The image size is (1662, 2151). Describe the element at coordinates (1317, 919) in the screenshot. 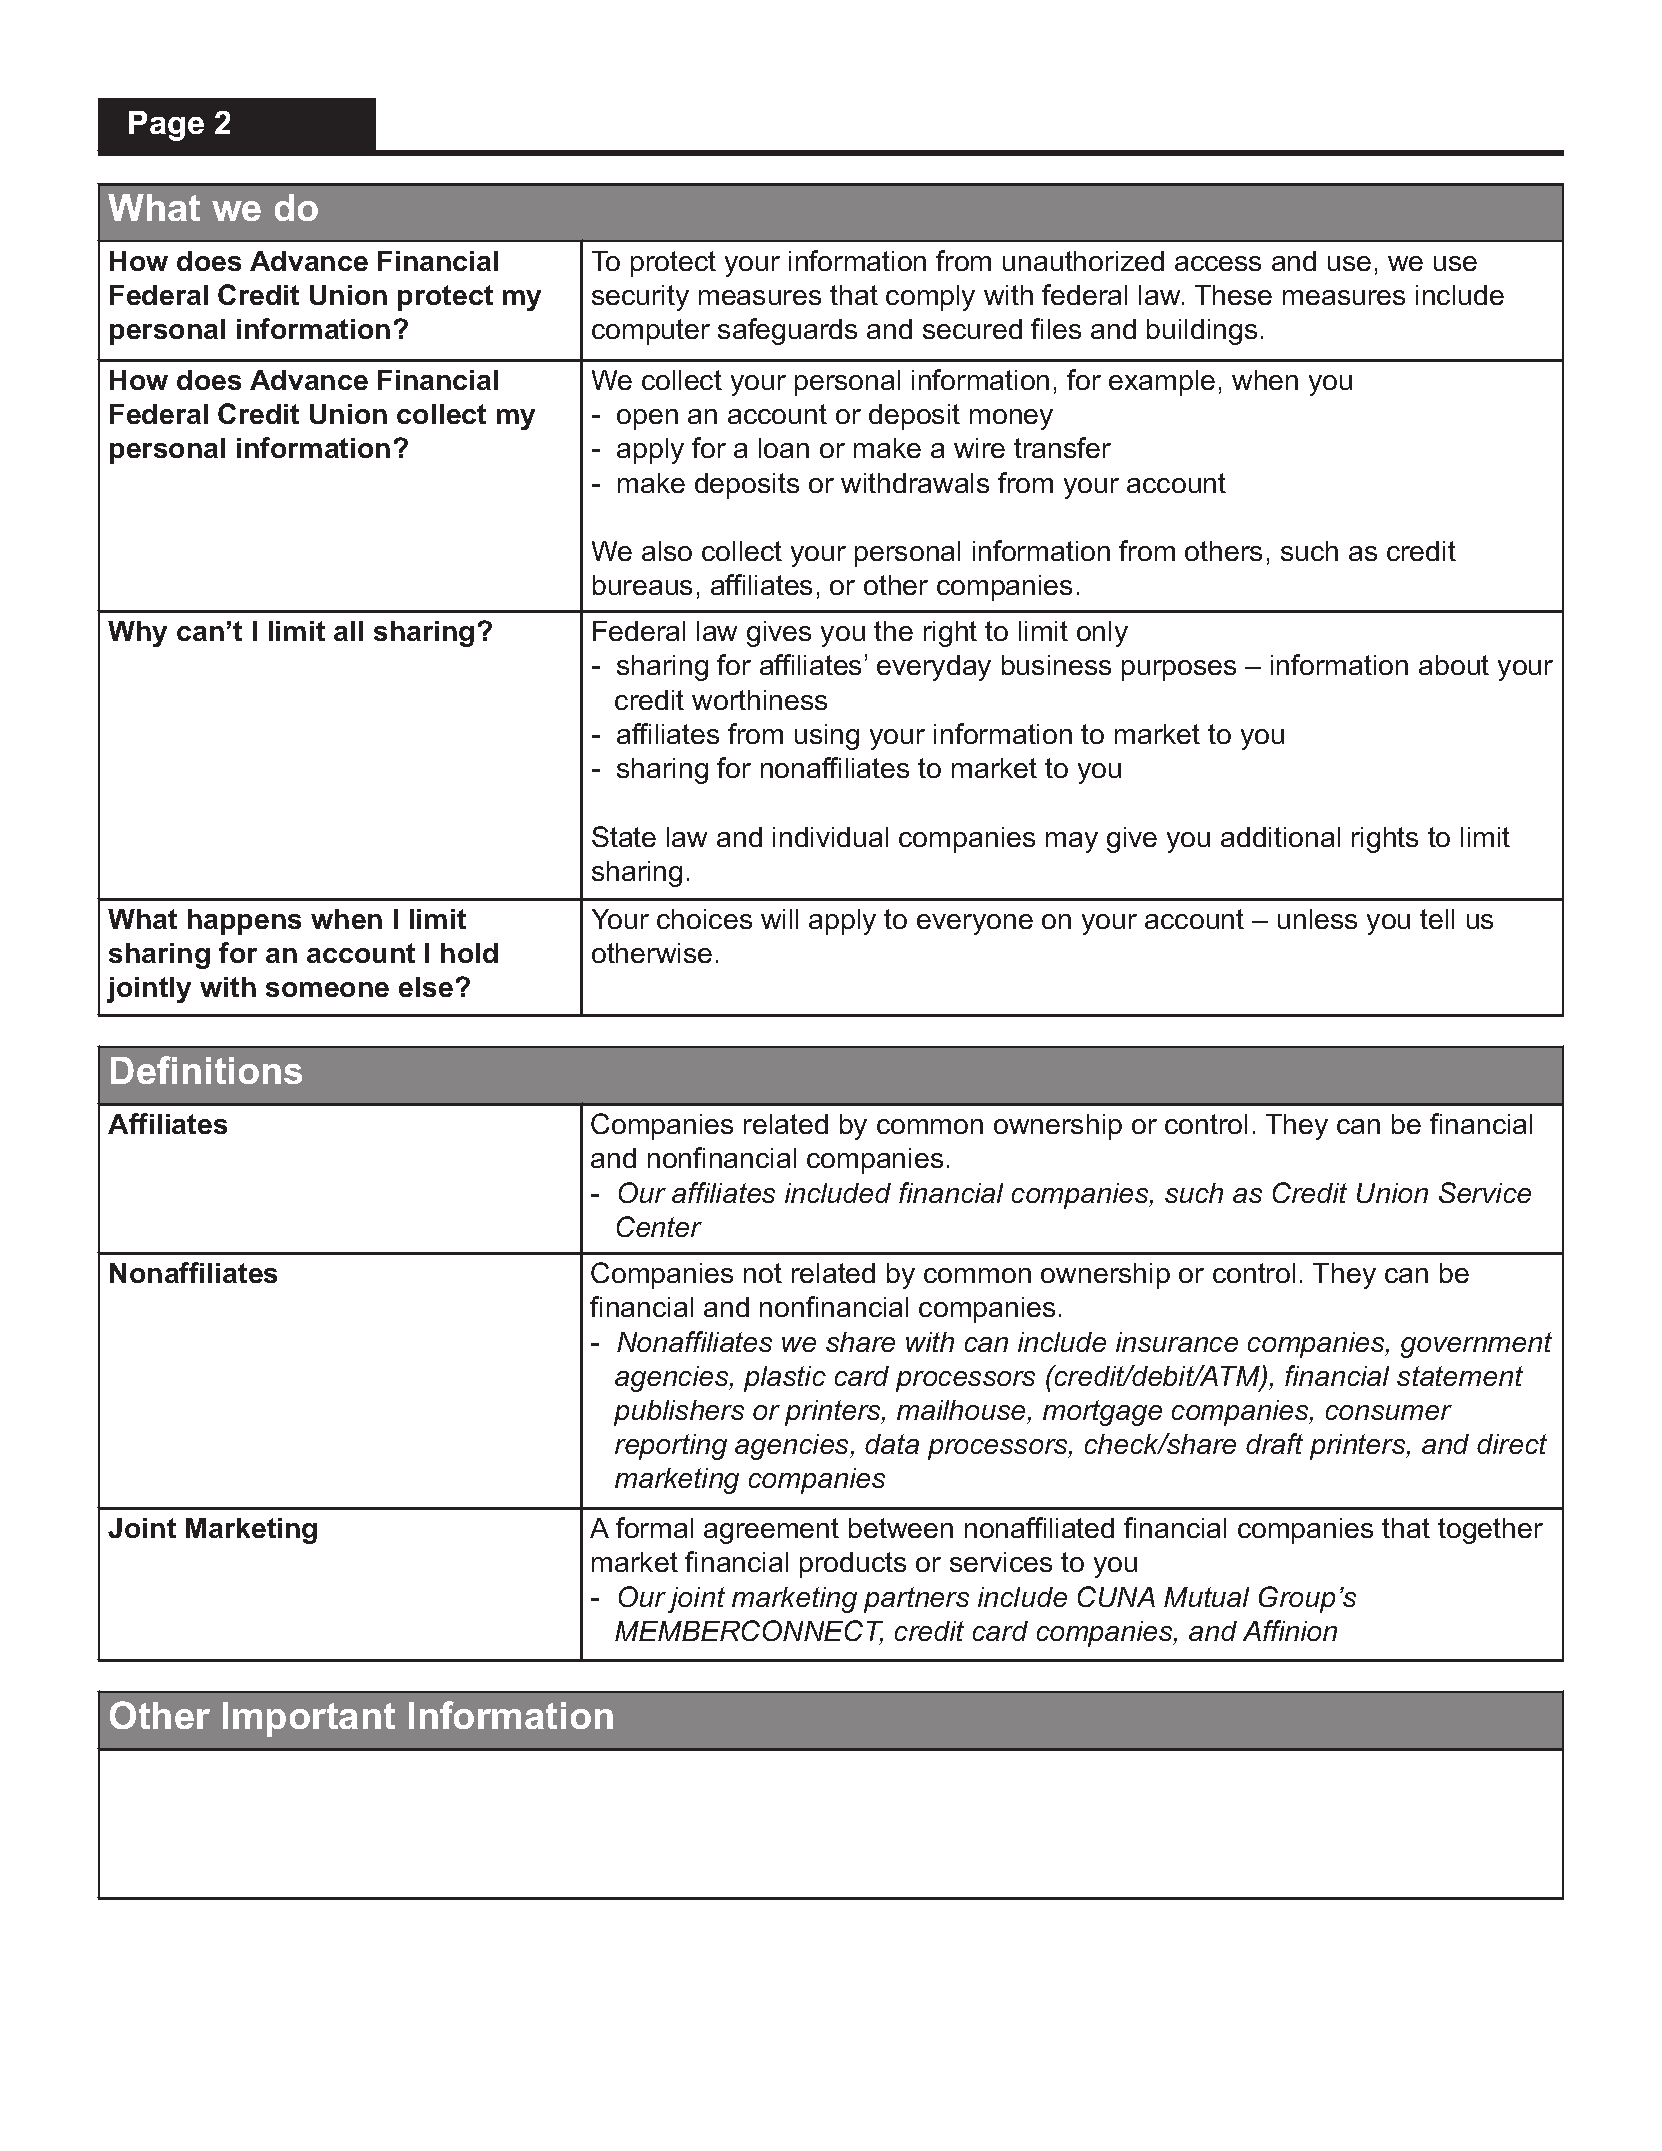

I see `unless` at that location.
